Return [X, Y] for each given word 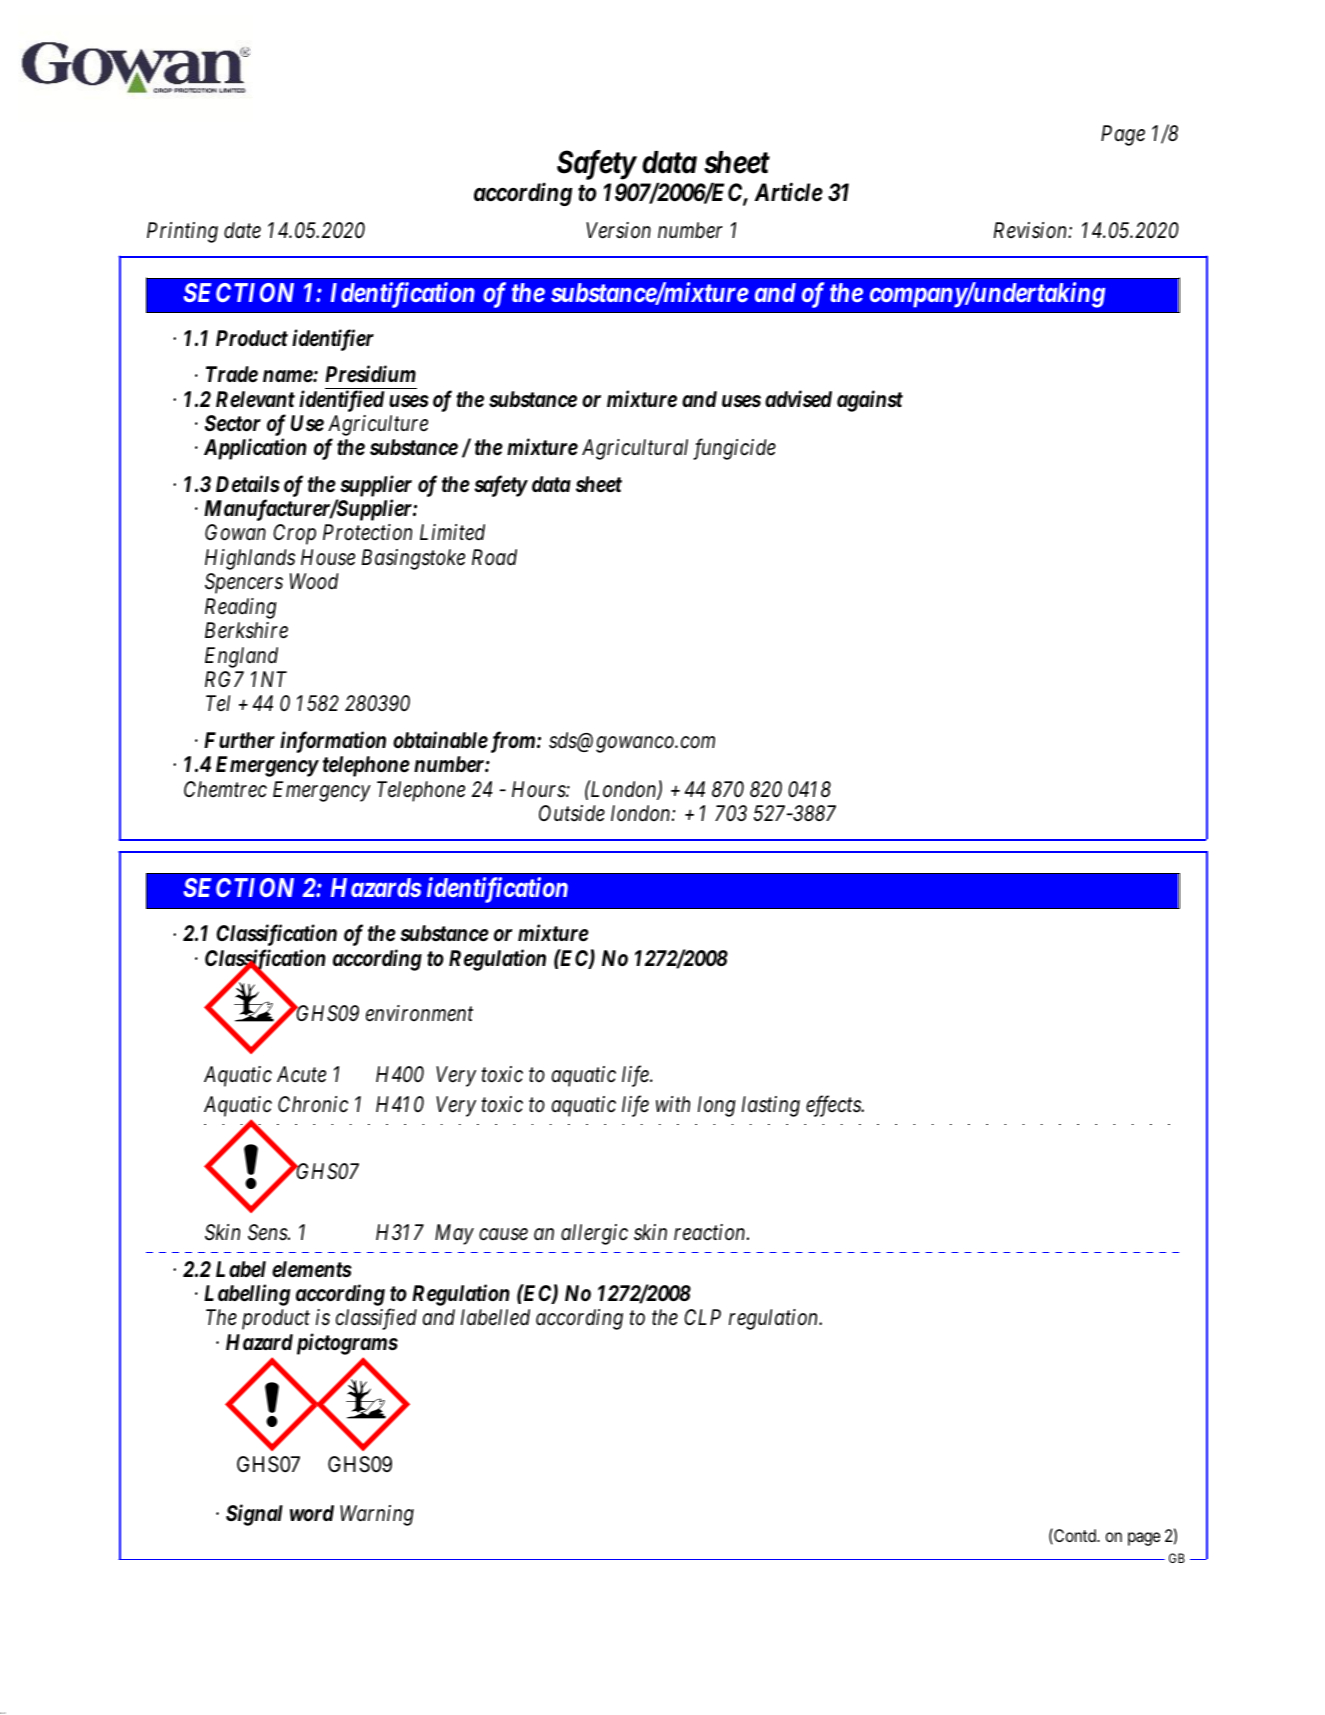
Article [788, 192]
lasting [771, 1106]
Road [494, 557]
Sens [268, 1232]
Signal [254, 1515]
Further [239, 740]
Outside [572, 813]
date [242, 230]
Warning [377, 1515]
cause [503, 1235]
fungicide [734, 449]
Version [618, 230]
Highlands [250, 559]
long [717, 1106]
